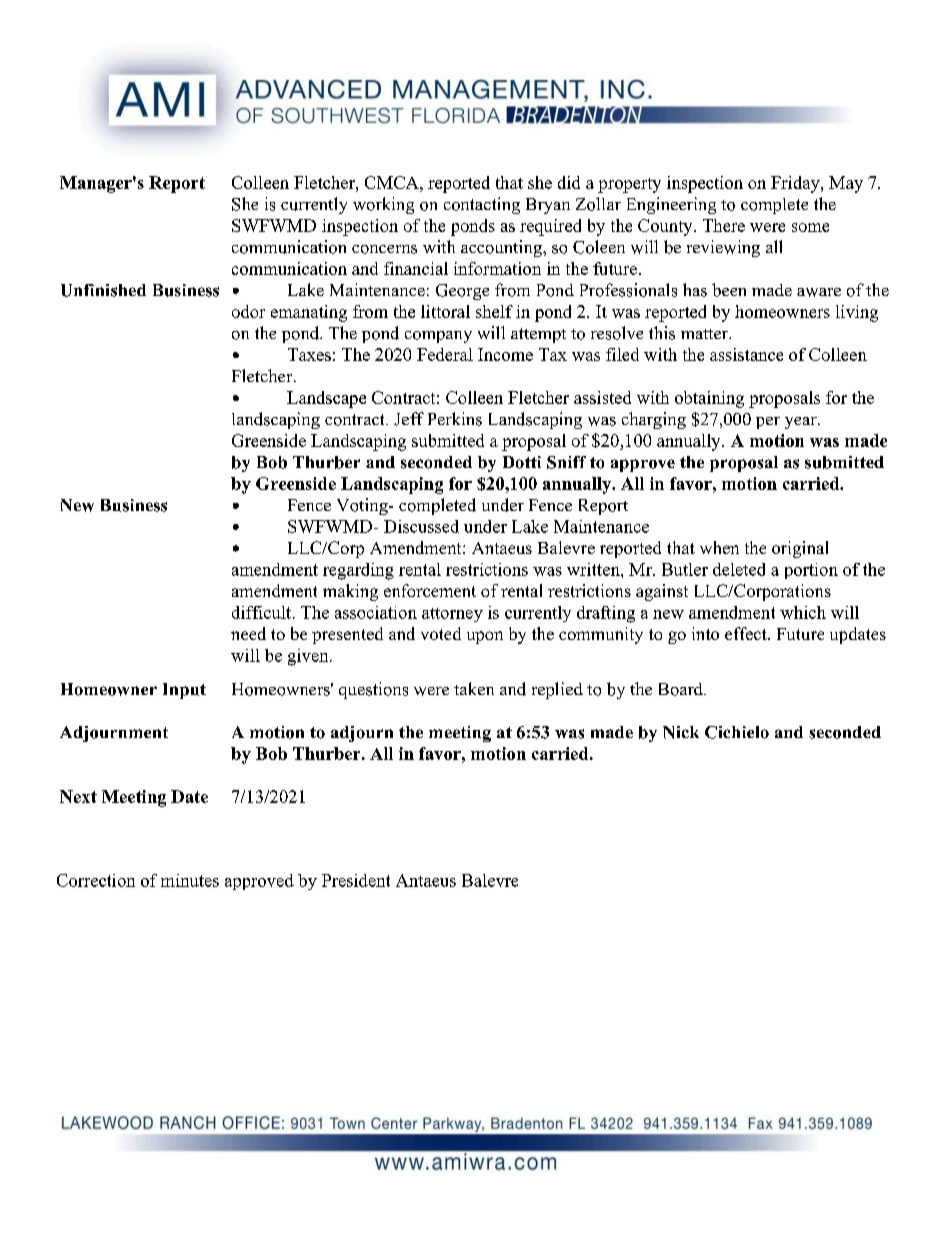 The height and width of the screenshot is (1233, 952). Describe the element at coordinates (796, 184) in the screenshot. I see `Friday` at that location.
